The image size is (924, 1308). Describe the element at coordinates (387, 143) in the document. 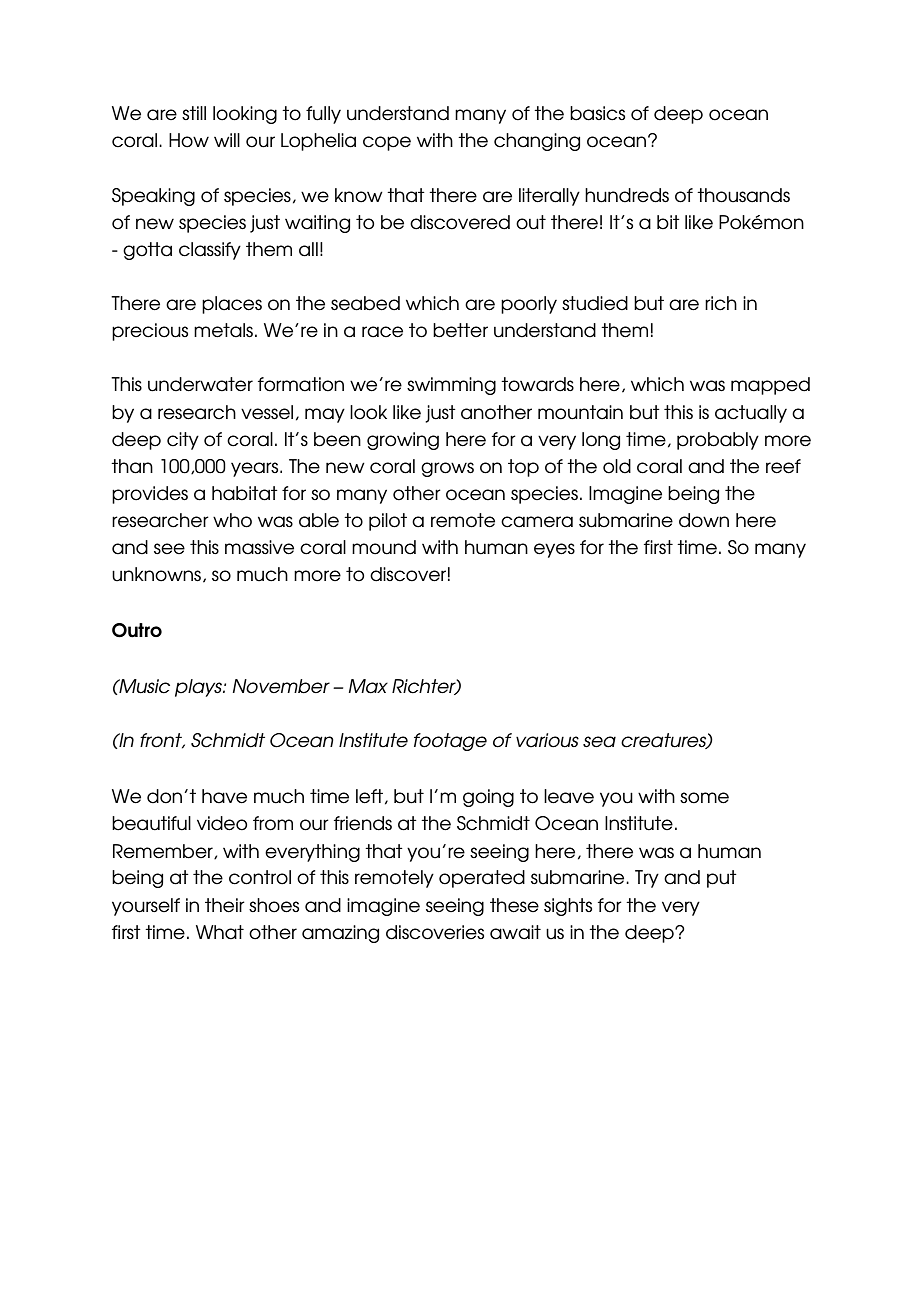

I see `cope` at that location.
